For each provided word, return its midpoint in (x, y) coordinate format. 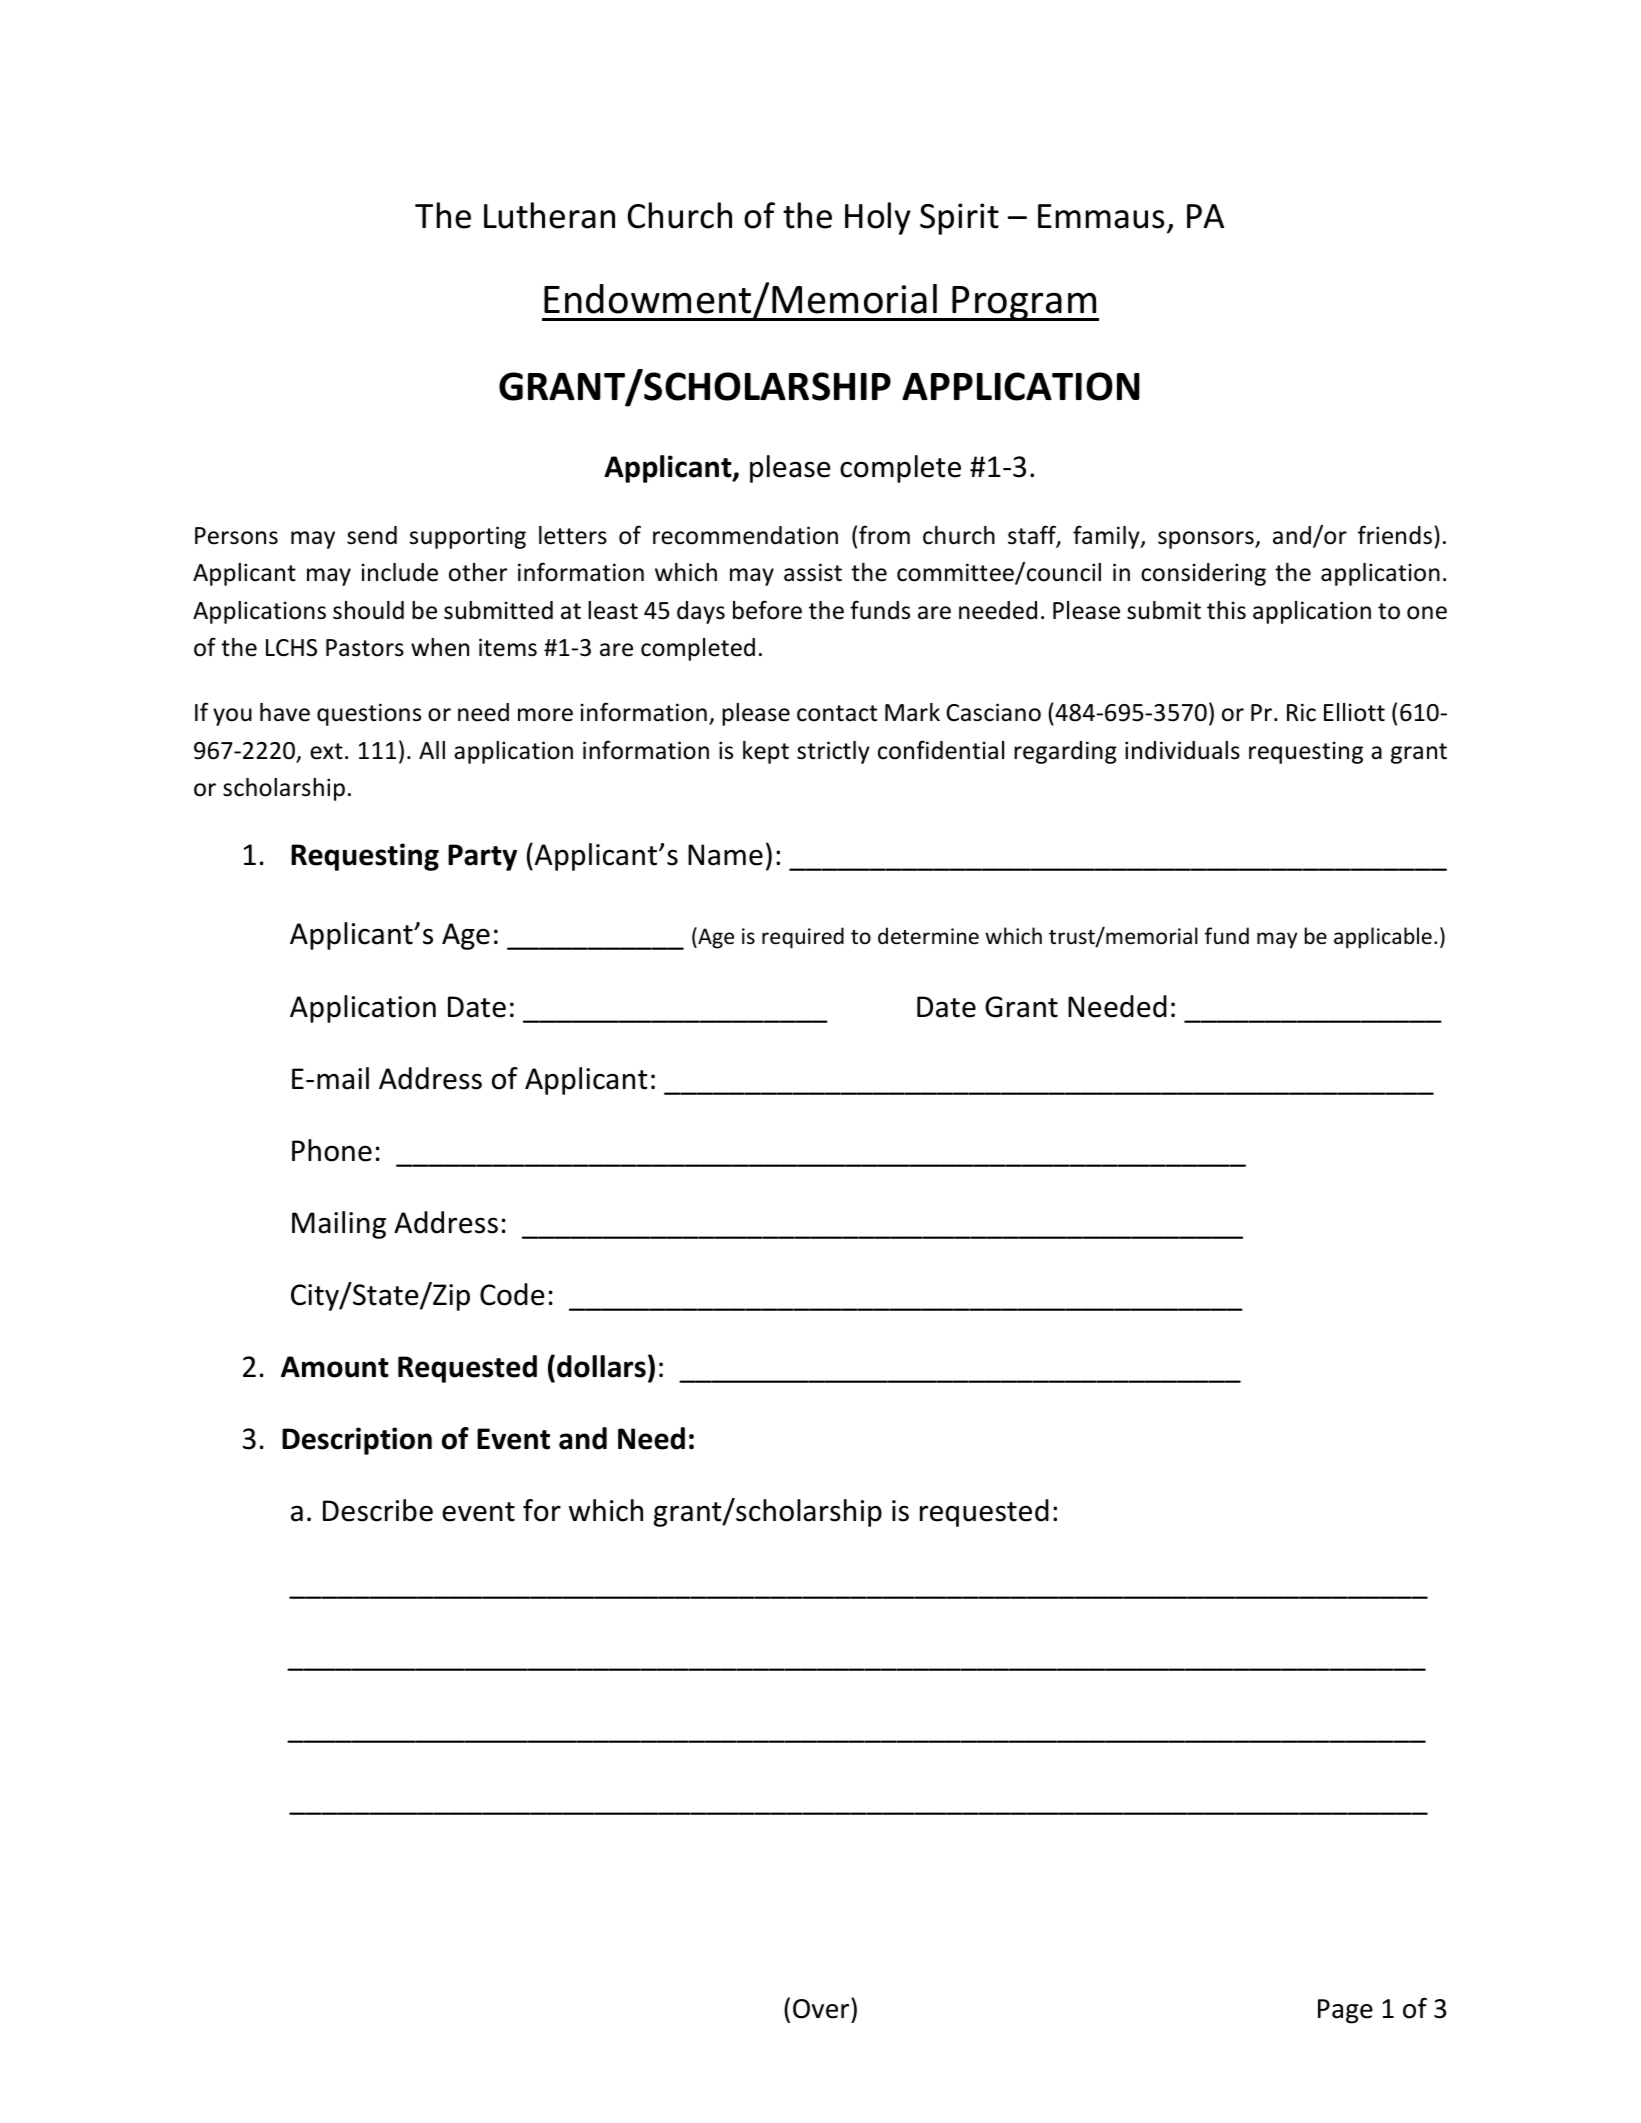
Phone (332, 1150)
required (803, 938)
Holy (878, 218)
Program (1025, 303)
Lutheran (549, 215)
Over (822, 2008)
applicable (1383, 938)
